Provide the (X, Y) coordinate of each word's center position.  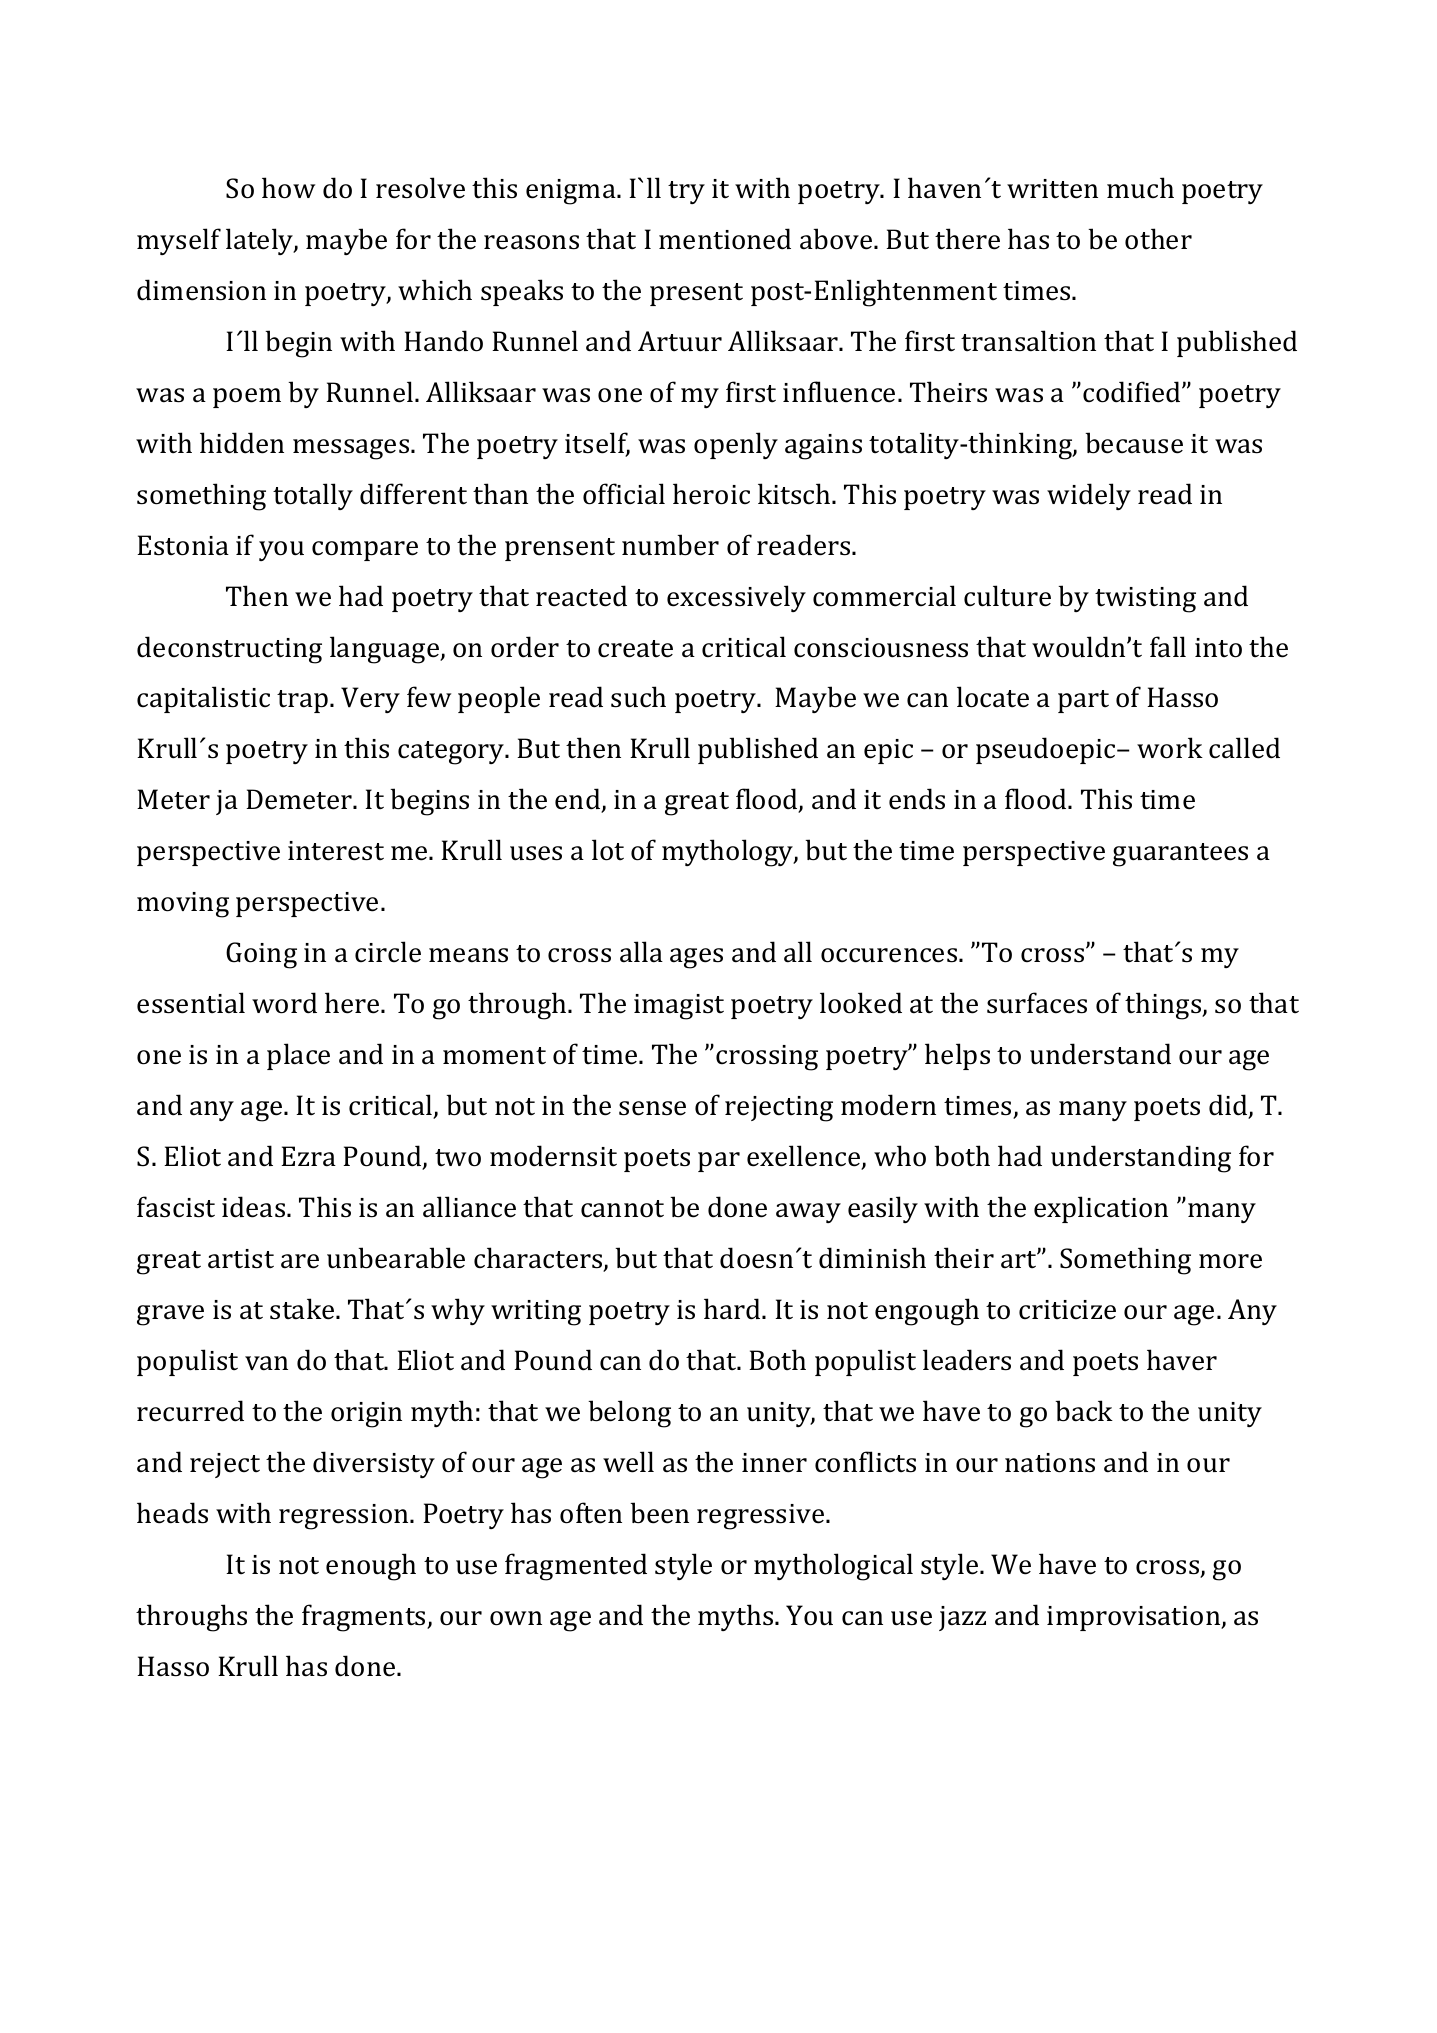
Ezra (308, 1156)
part (1083, 701)
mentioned (725, 239)
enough (371, 1567)
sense (652, 1108)
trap (302, 701)
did (1229, 1106)
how (288, 188)
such (638, 697)
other (1158, 239)
